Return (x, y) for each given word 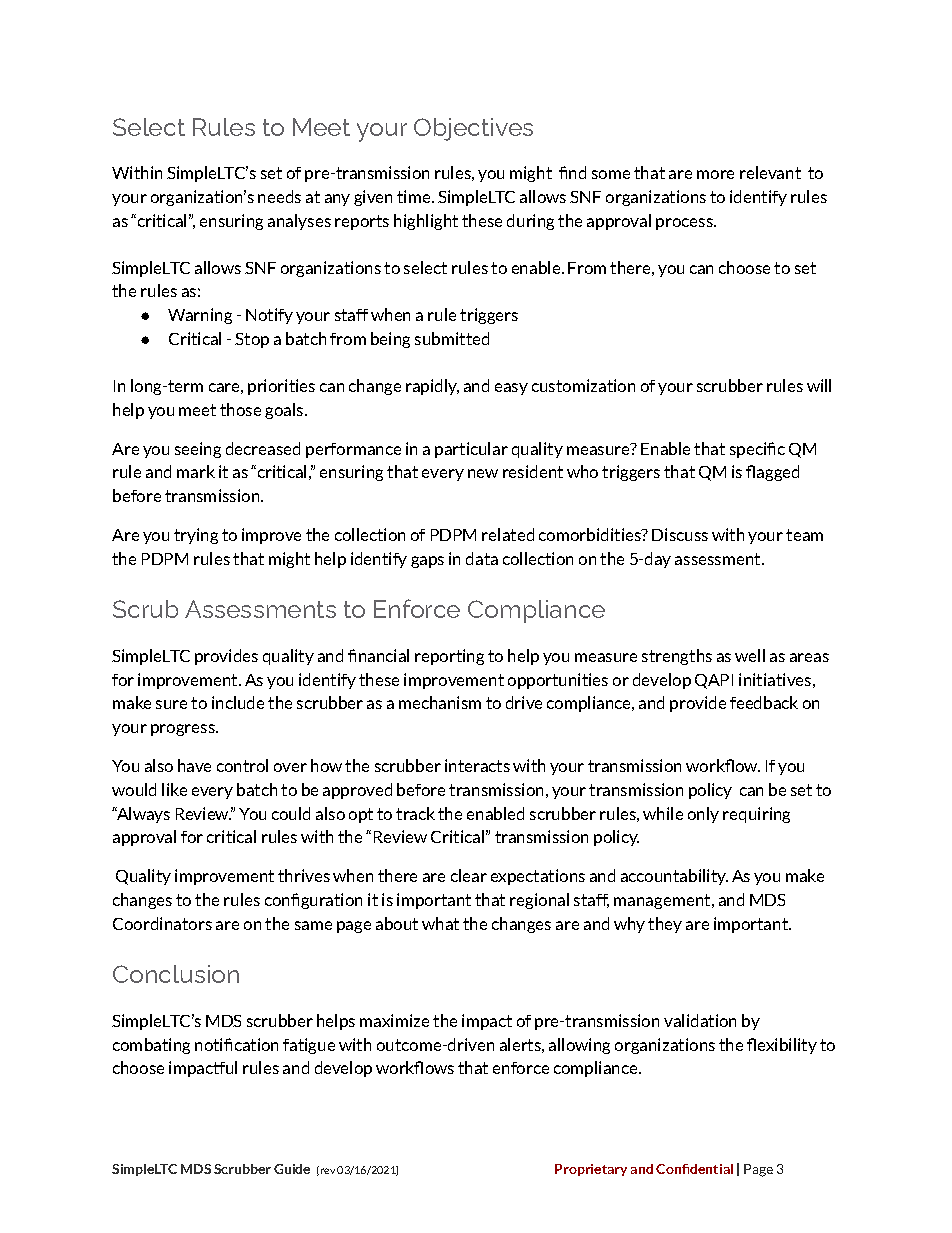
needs (279, 196)
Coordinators (162, 923)
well (750, 655)
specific (757, 450)
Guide (292, 1169)
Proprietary (591, 1170)
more (715, 174)
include (238, 702)
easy (511, 389)
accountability (674, 877)
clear (469, 875)
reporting (449, 657)
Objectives (473, 129)
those (240, 409)
